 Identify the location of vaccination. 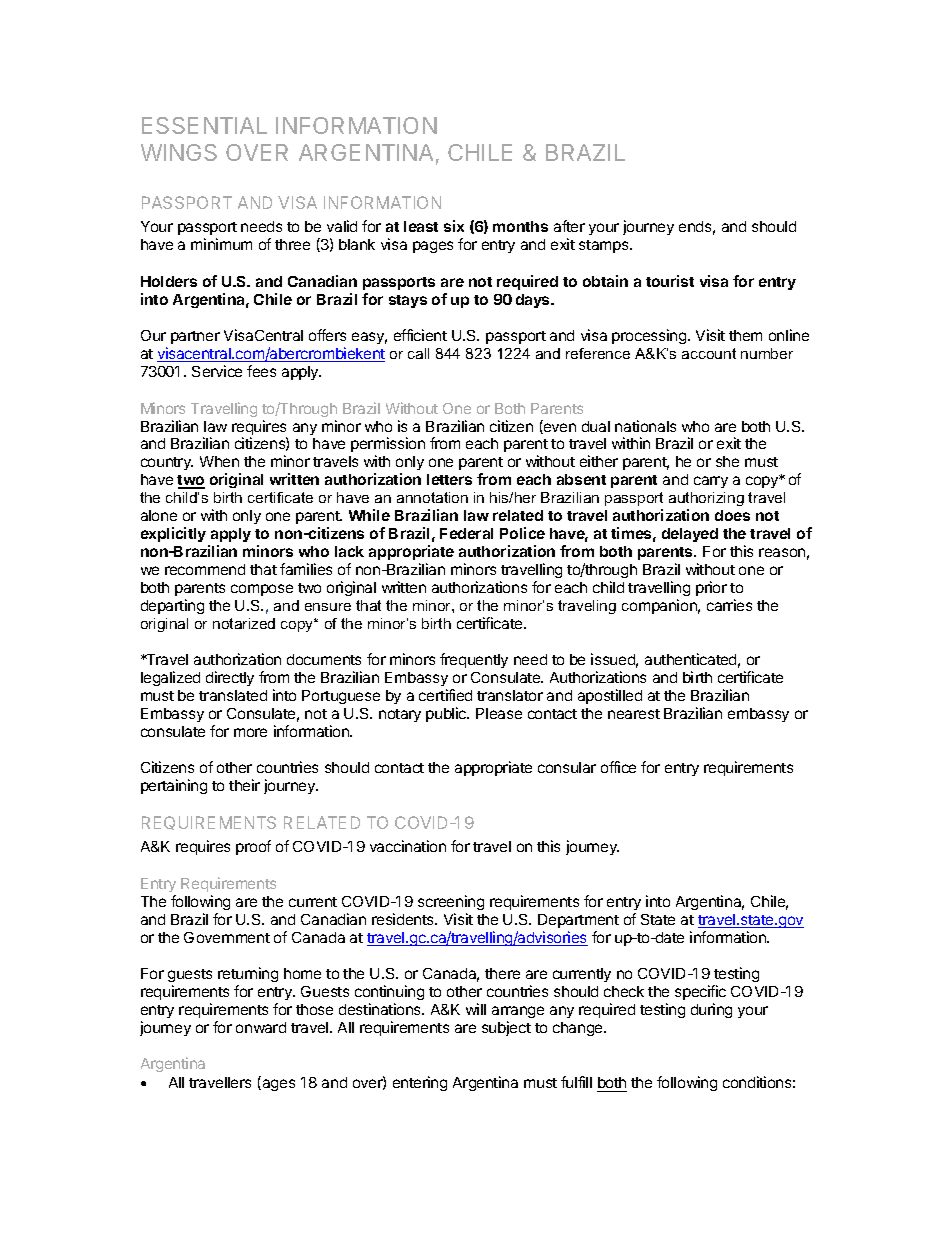
(408, 846).
